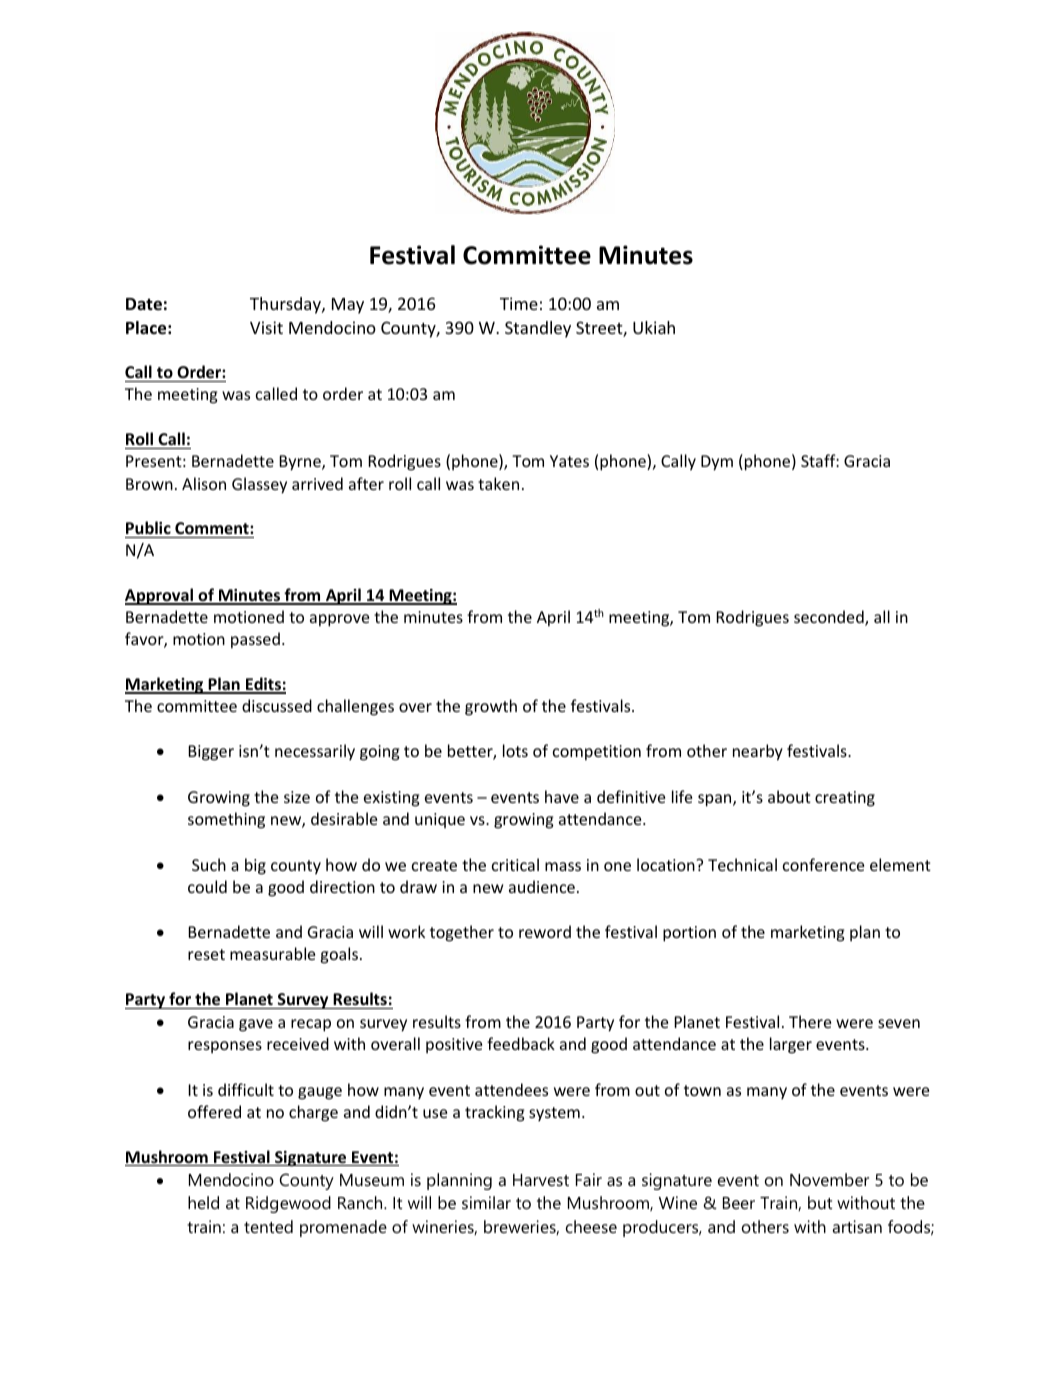  What do you see at coordinates (266, 327) in the page?
I see `Visit` at bounding box center [266, 327].
